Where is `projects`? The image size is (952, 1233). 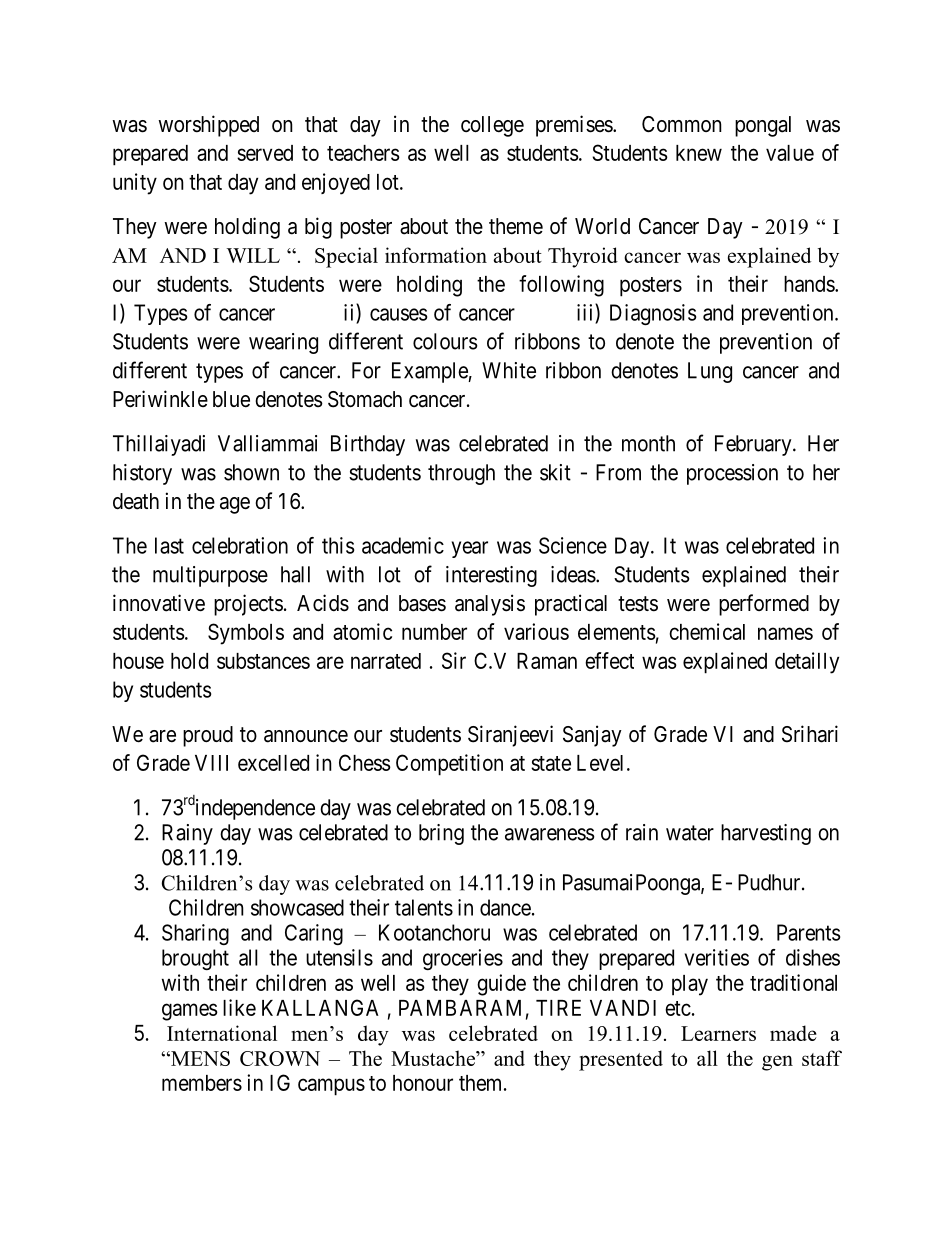
projects is located at coordinates (248, 605).
